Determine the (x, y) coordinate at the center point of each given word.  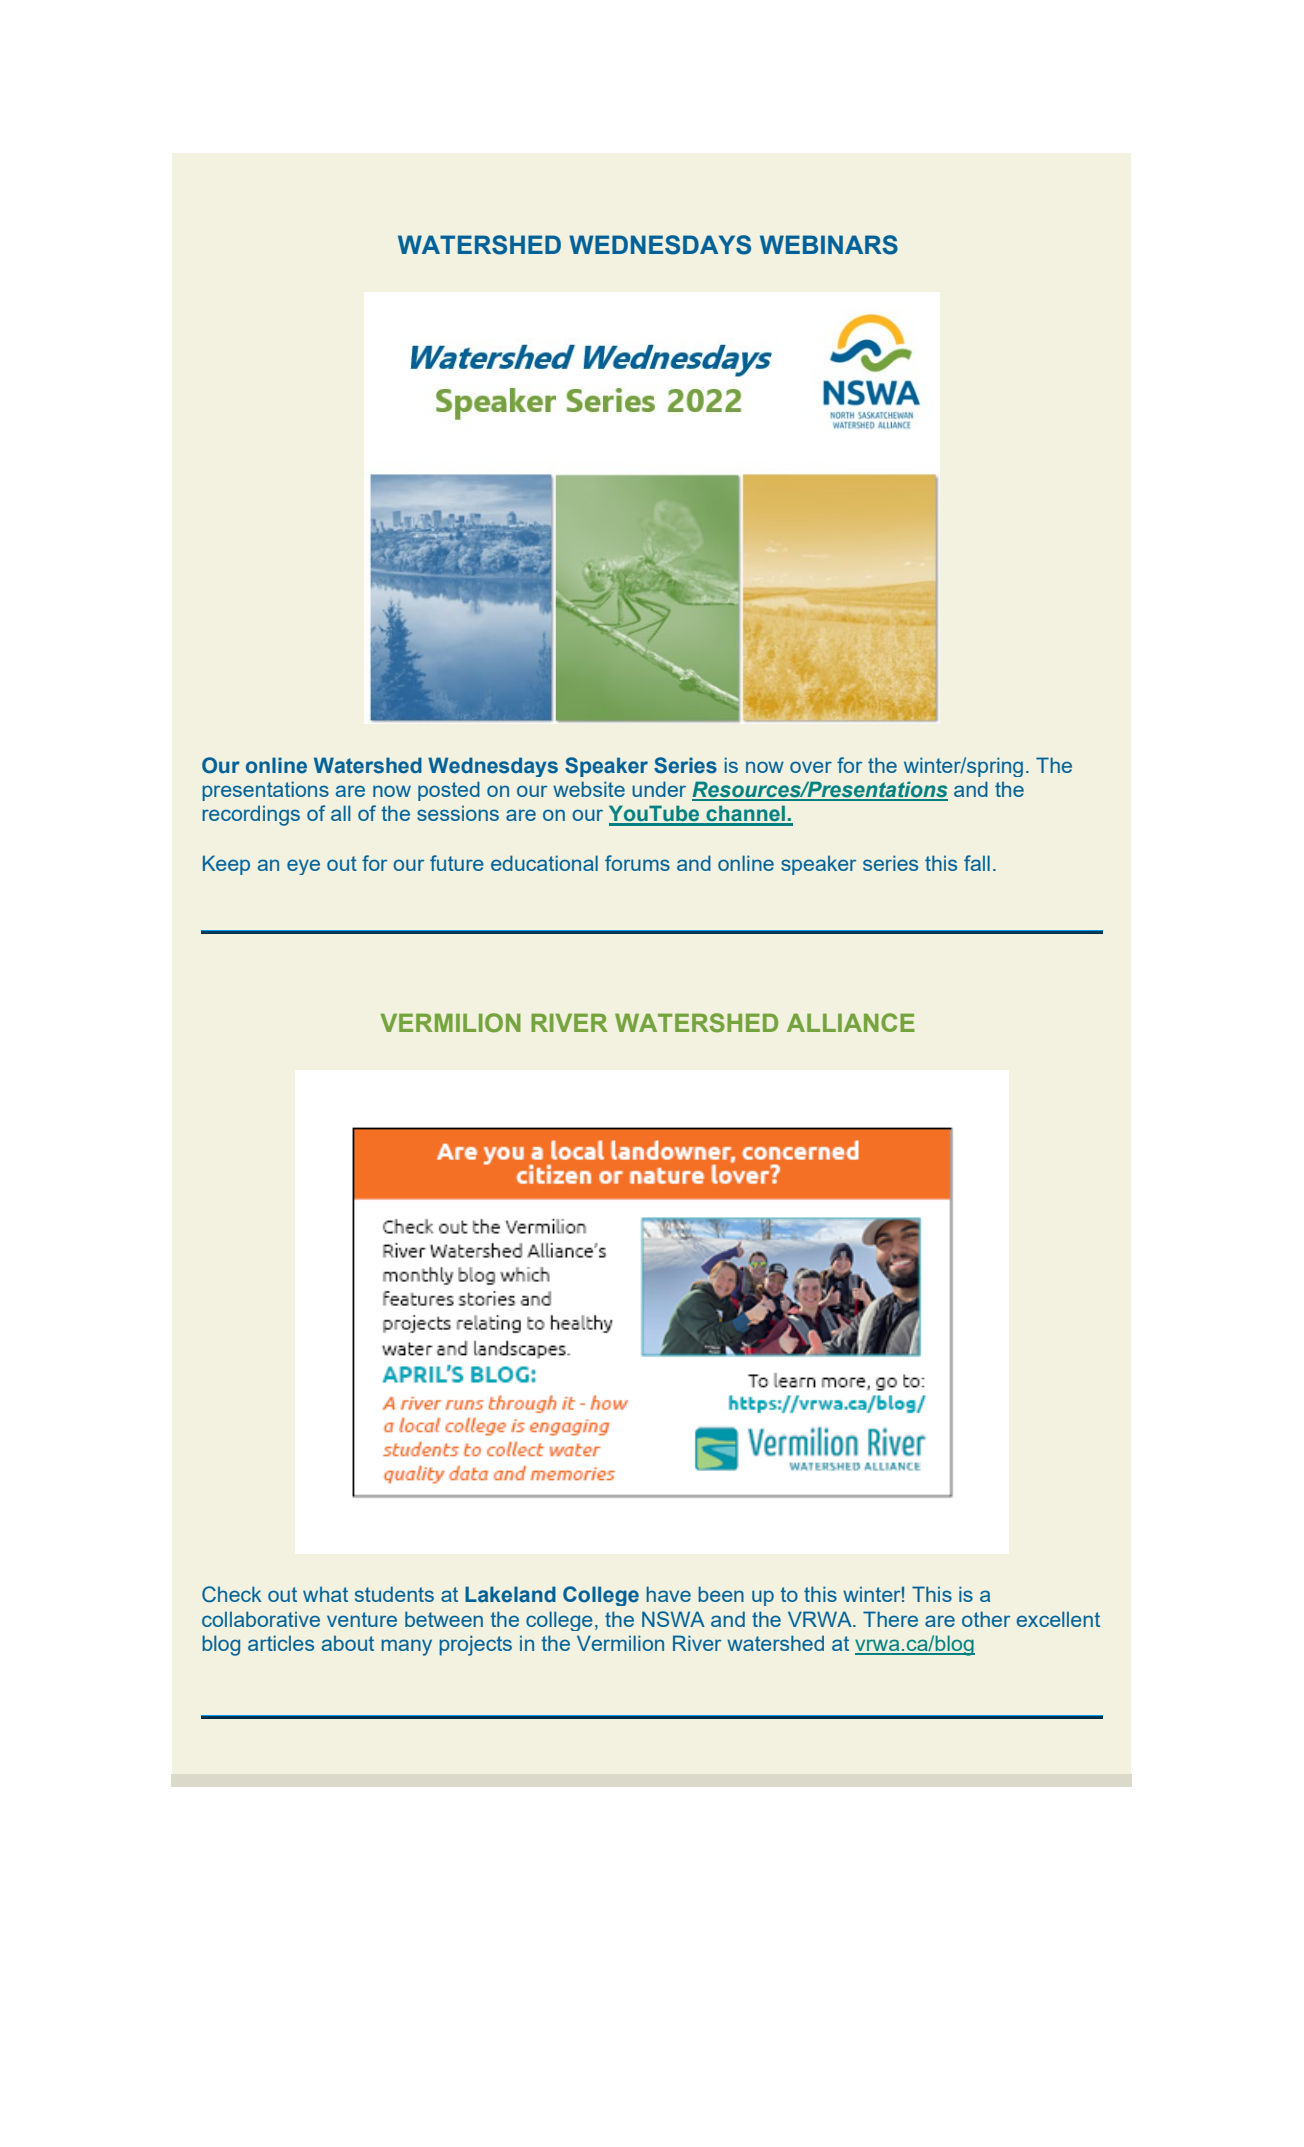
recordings (251, 815)
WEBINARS (829, 245)
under (659, 789)
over (811, 767)
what (325, 1594)
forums (637, 863)
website (589, 789)
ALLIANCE (851, 1022)
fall (977, 863)
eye (303, 867)
